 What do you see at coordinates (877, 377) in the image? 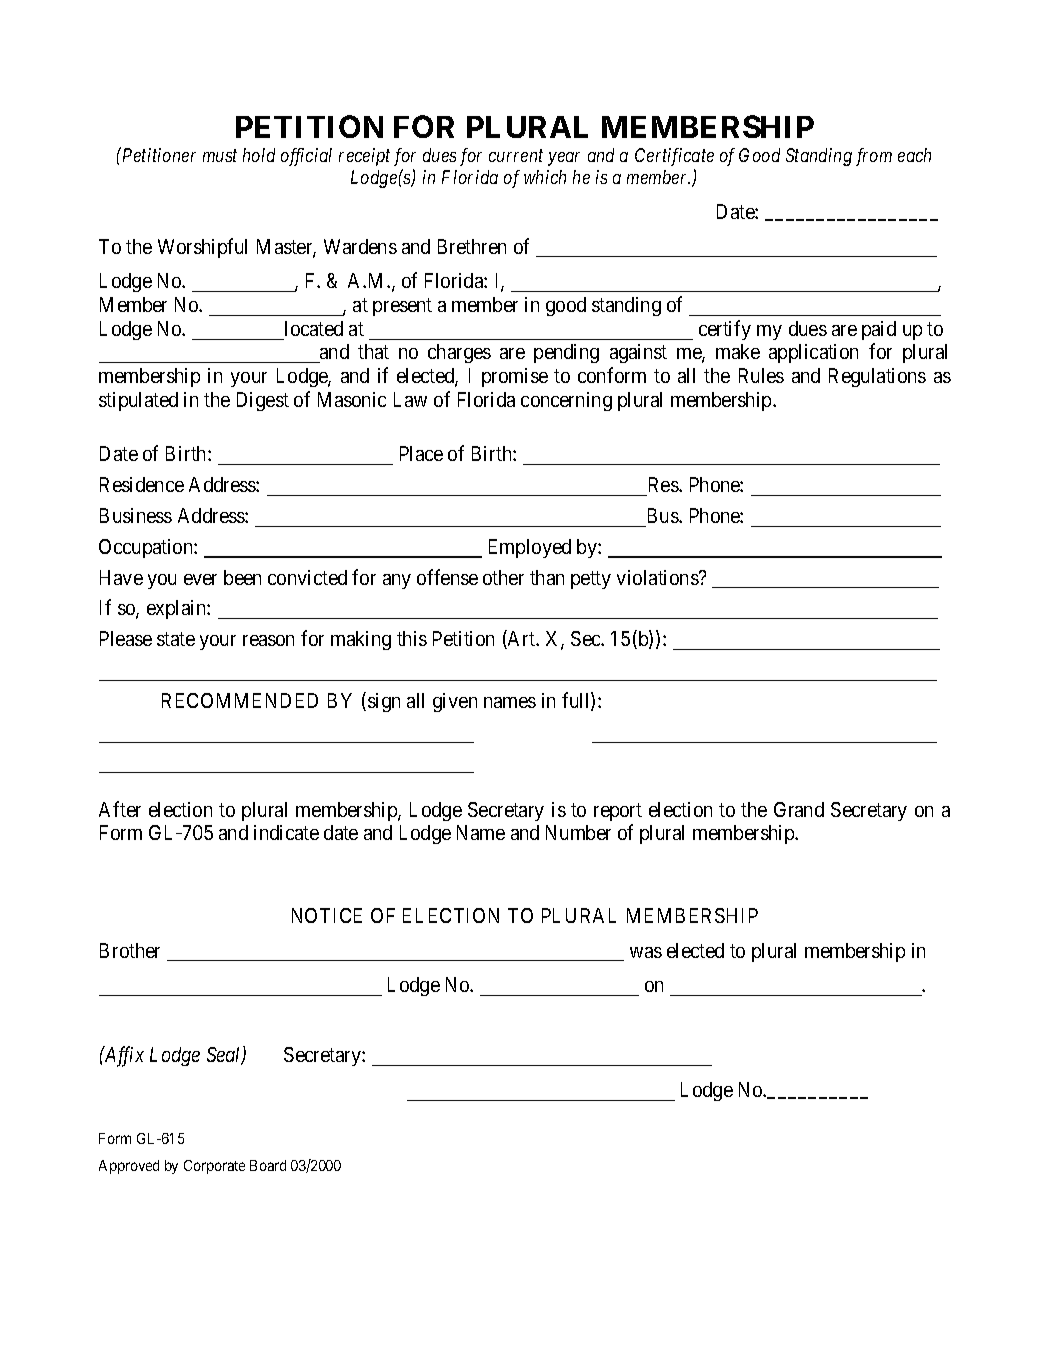
I see `Regulations` at bounding box center [877, 377].
